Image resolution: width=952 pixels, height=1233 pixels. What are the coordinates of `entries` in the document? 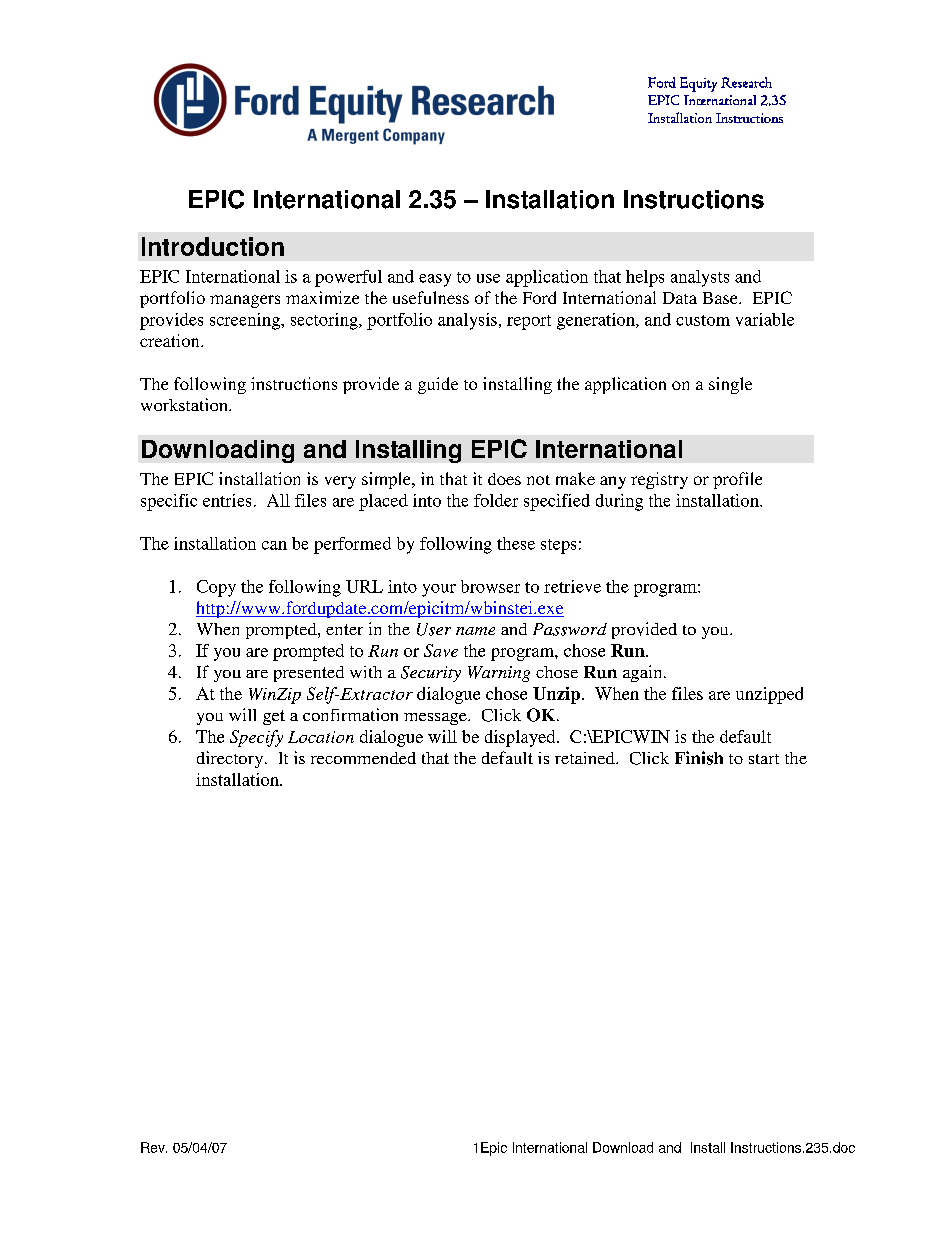 It's located at (227, 500).
